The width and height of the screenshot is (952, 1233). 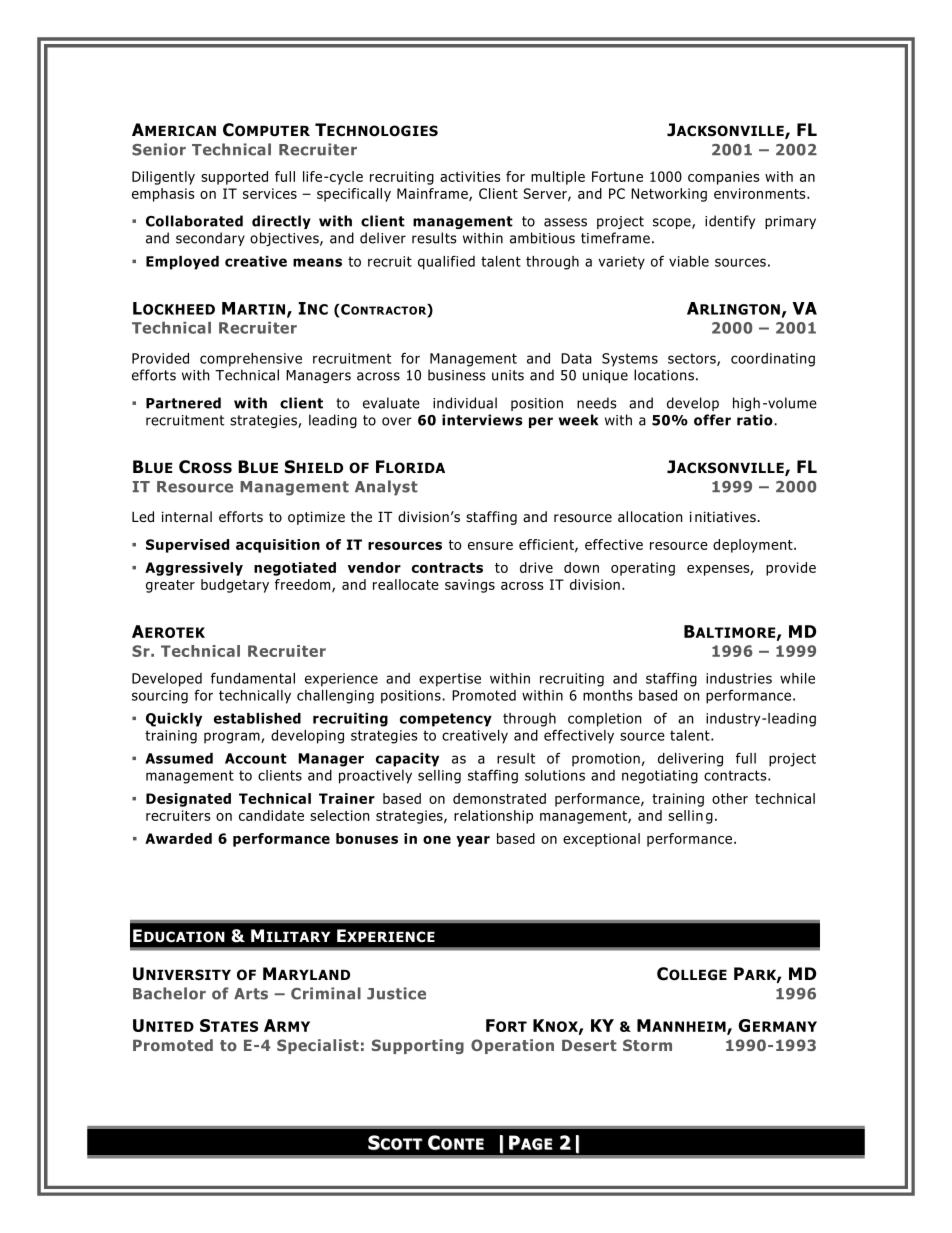 I want to click on sectors, so click(x=693, y=359).
